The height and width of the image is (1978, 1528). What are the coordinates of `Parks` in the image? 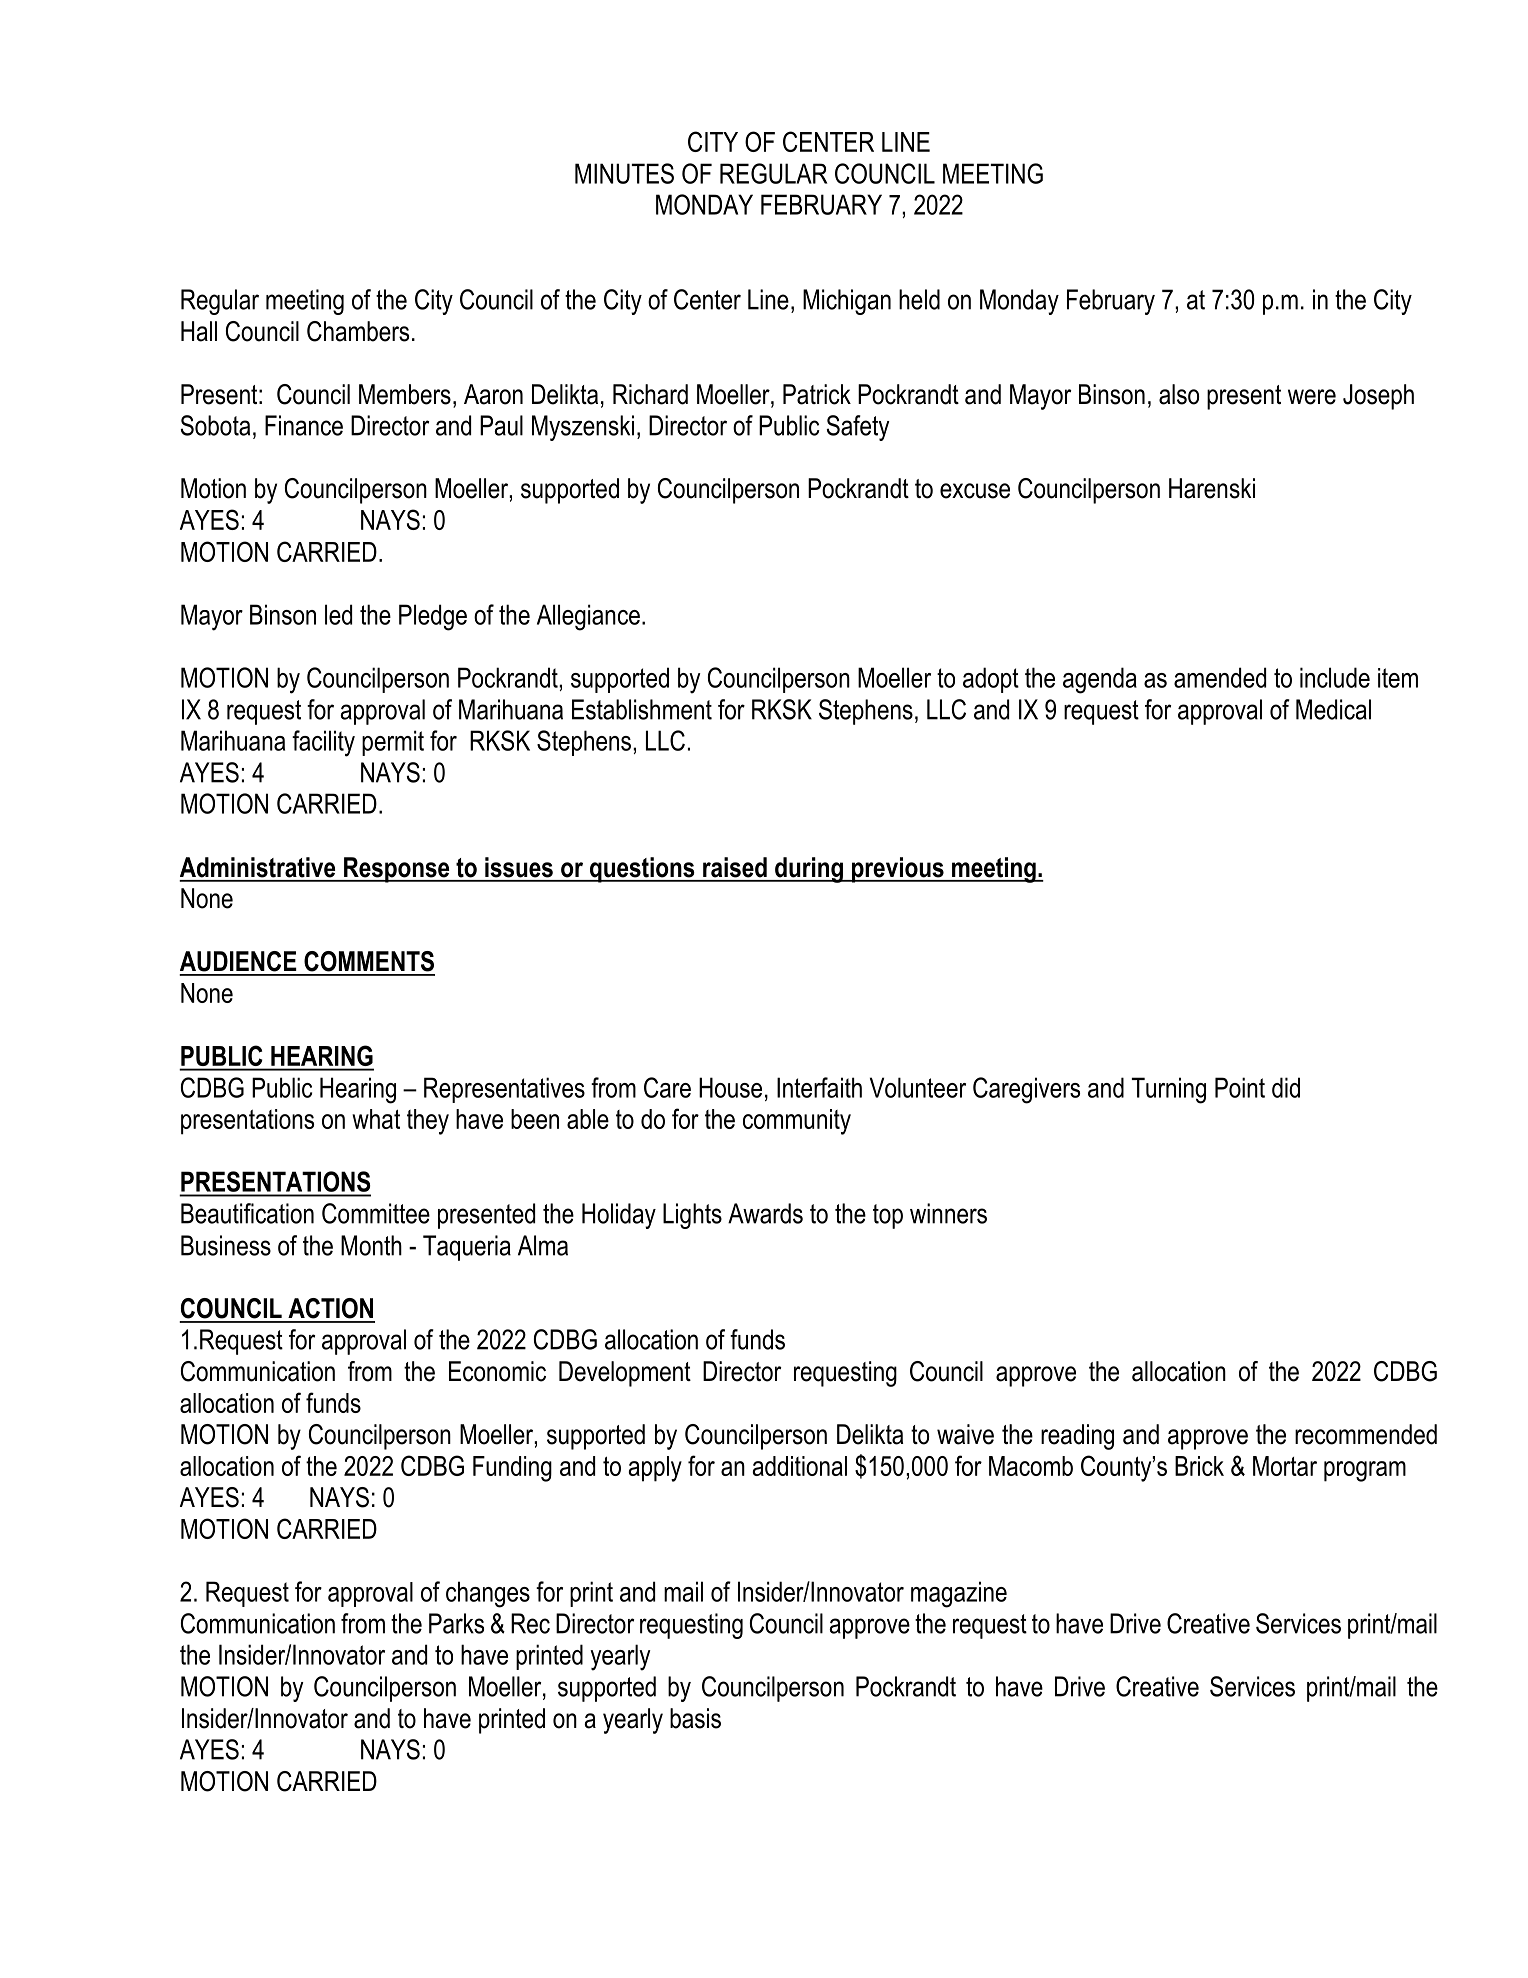 It's located at (456, 1623).
